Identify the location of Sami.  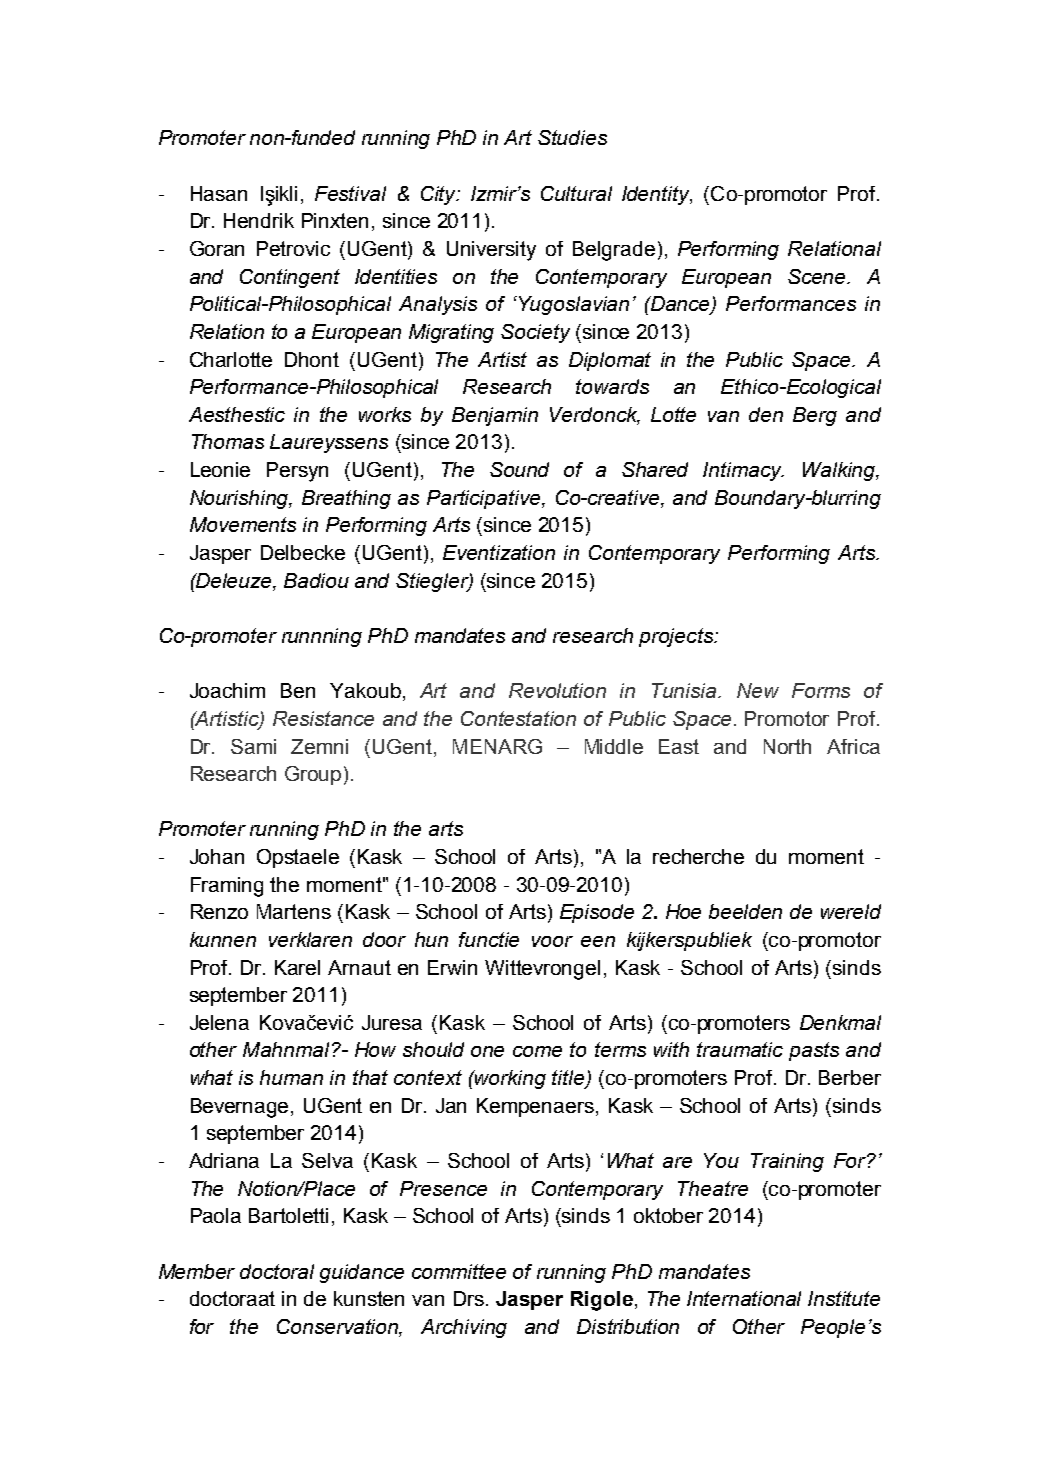
(253, 746).
